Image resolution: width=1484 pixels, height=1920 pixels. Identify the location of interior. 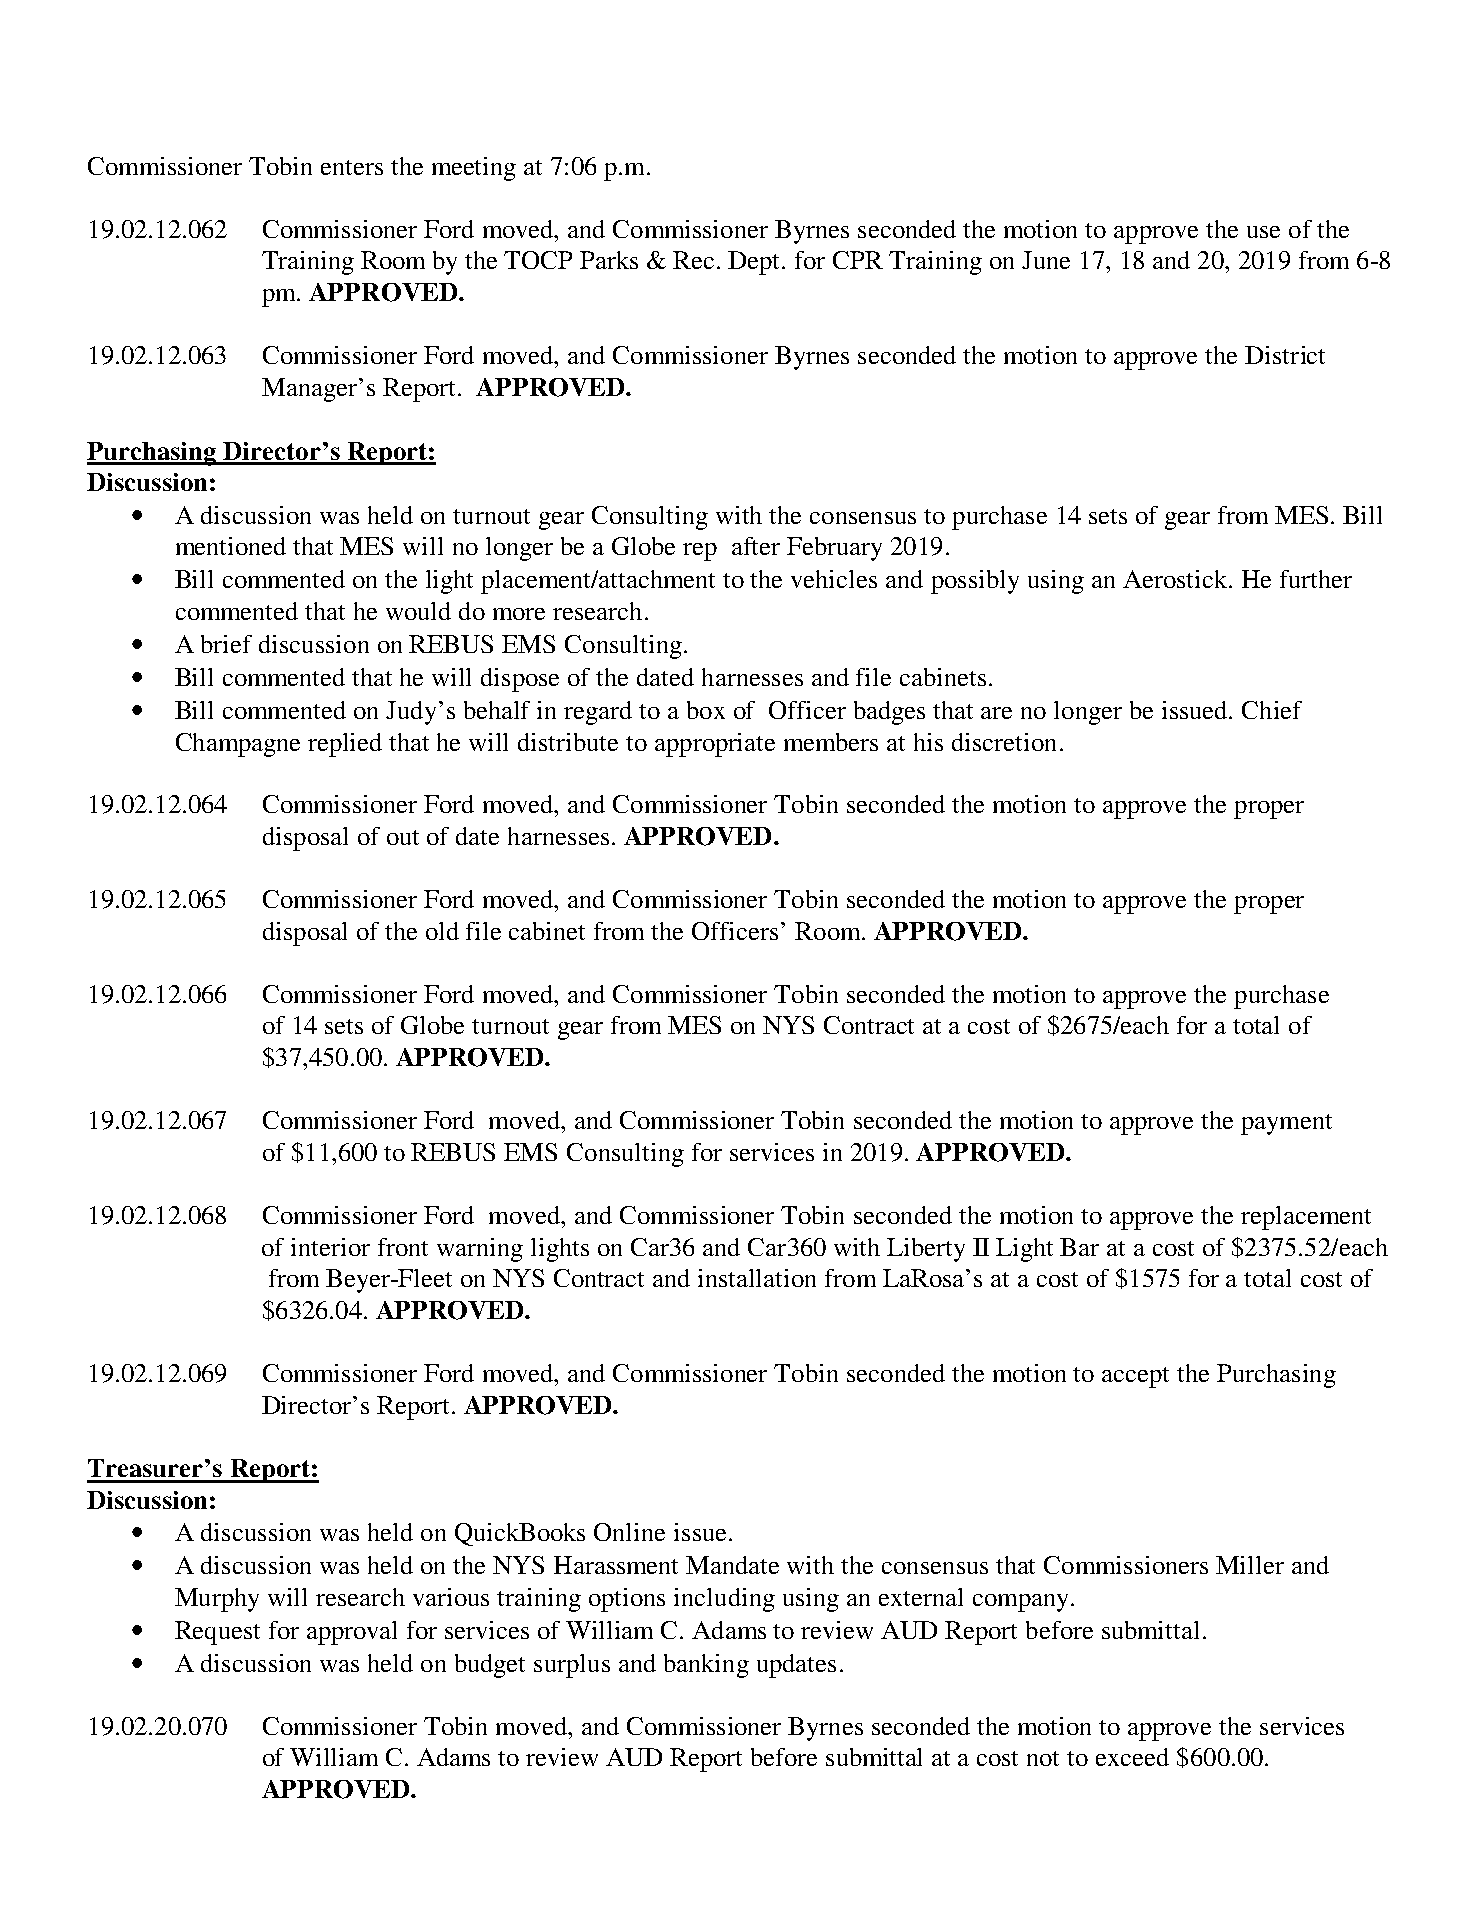
(330, 1247).
